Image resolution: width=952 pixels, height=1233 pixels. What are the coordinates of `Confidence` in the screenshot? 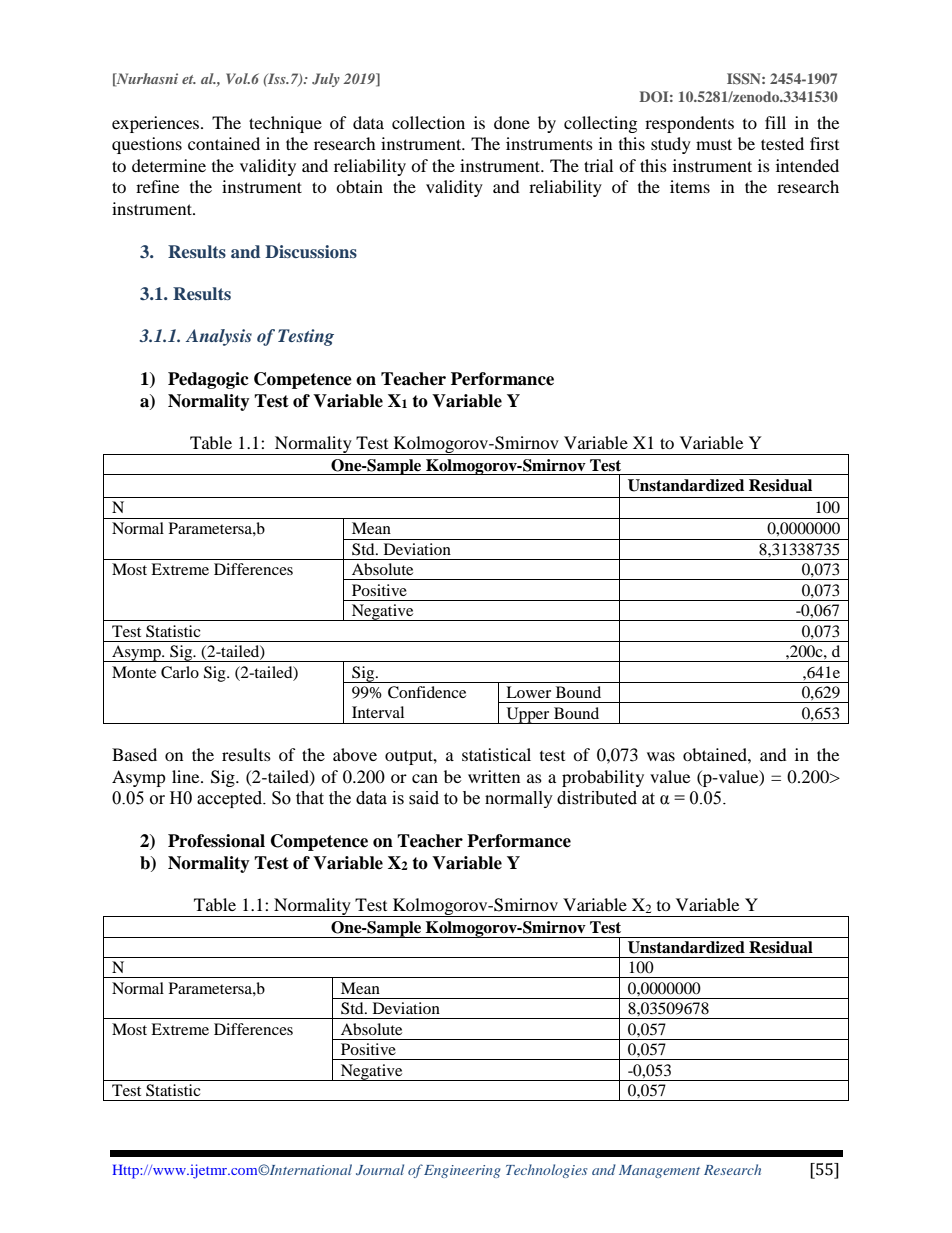 It's located at (427, 692).
